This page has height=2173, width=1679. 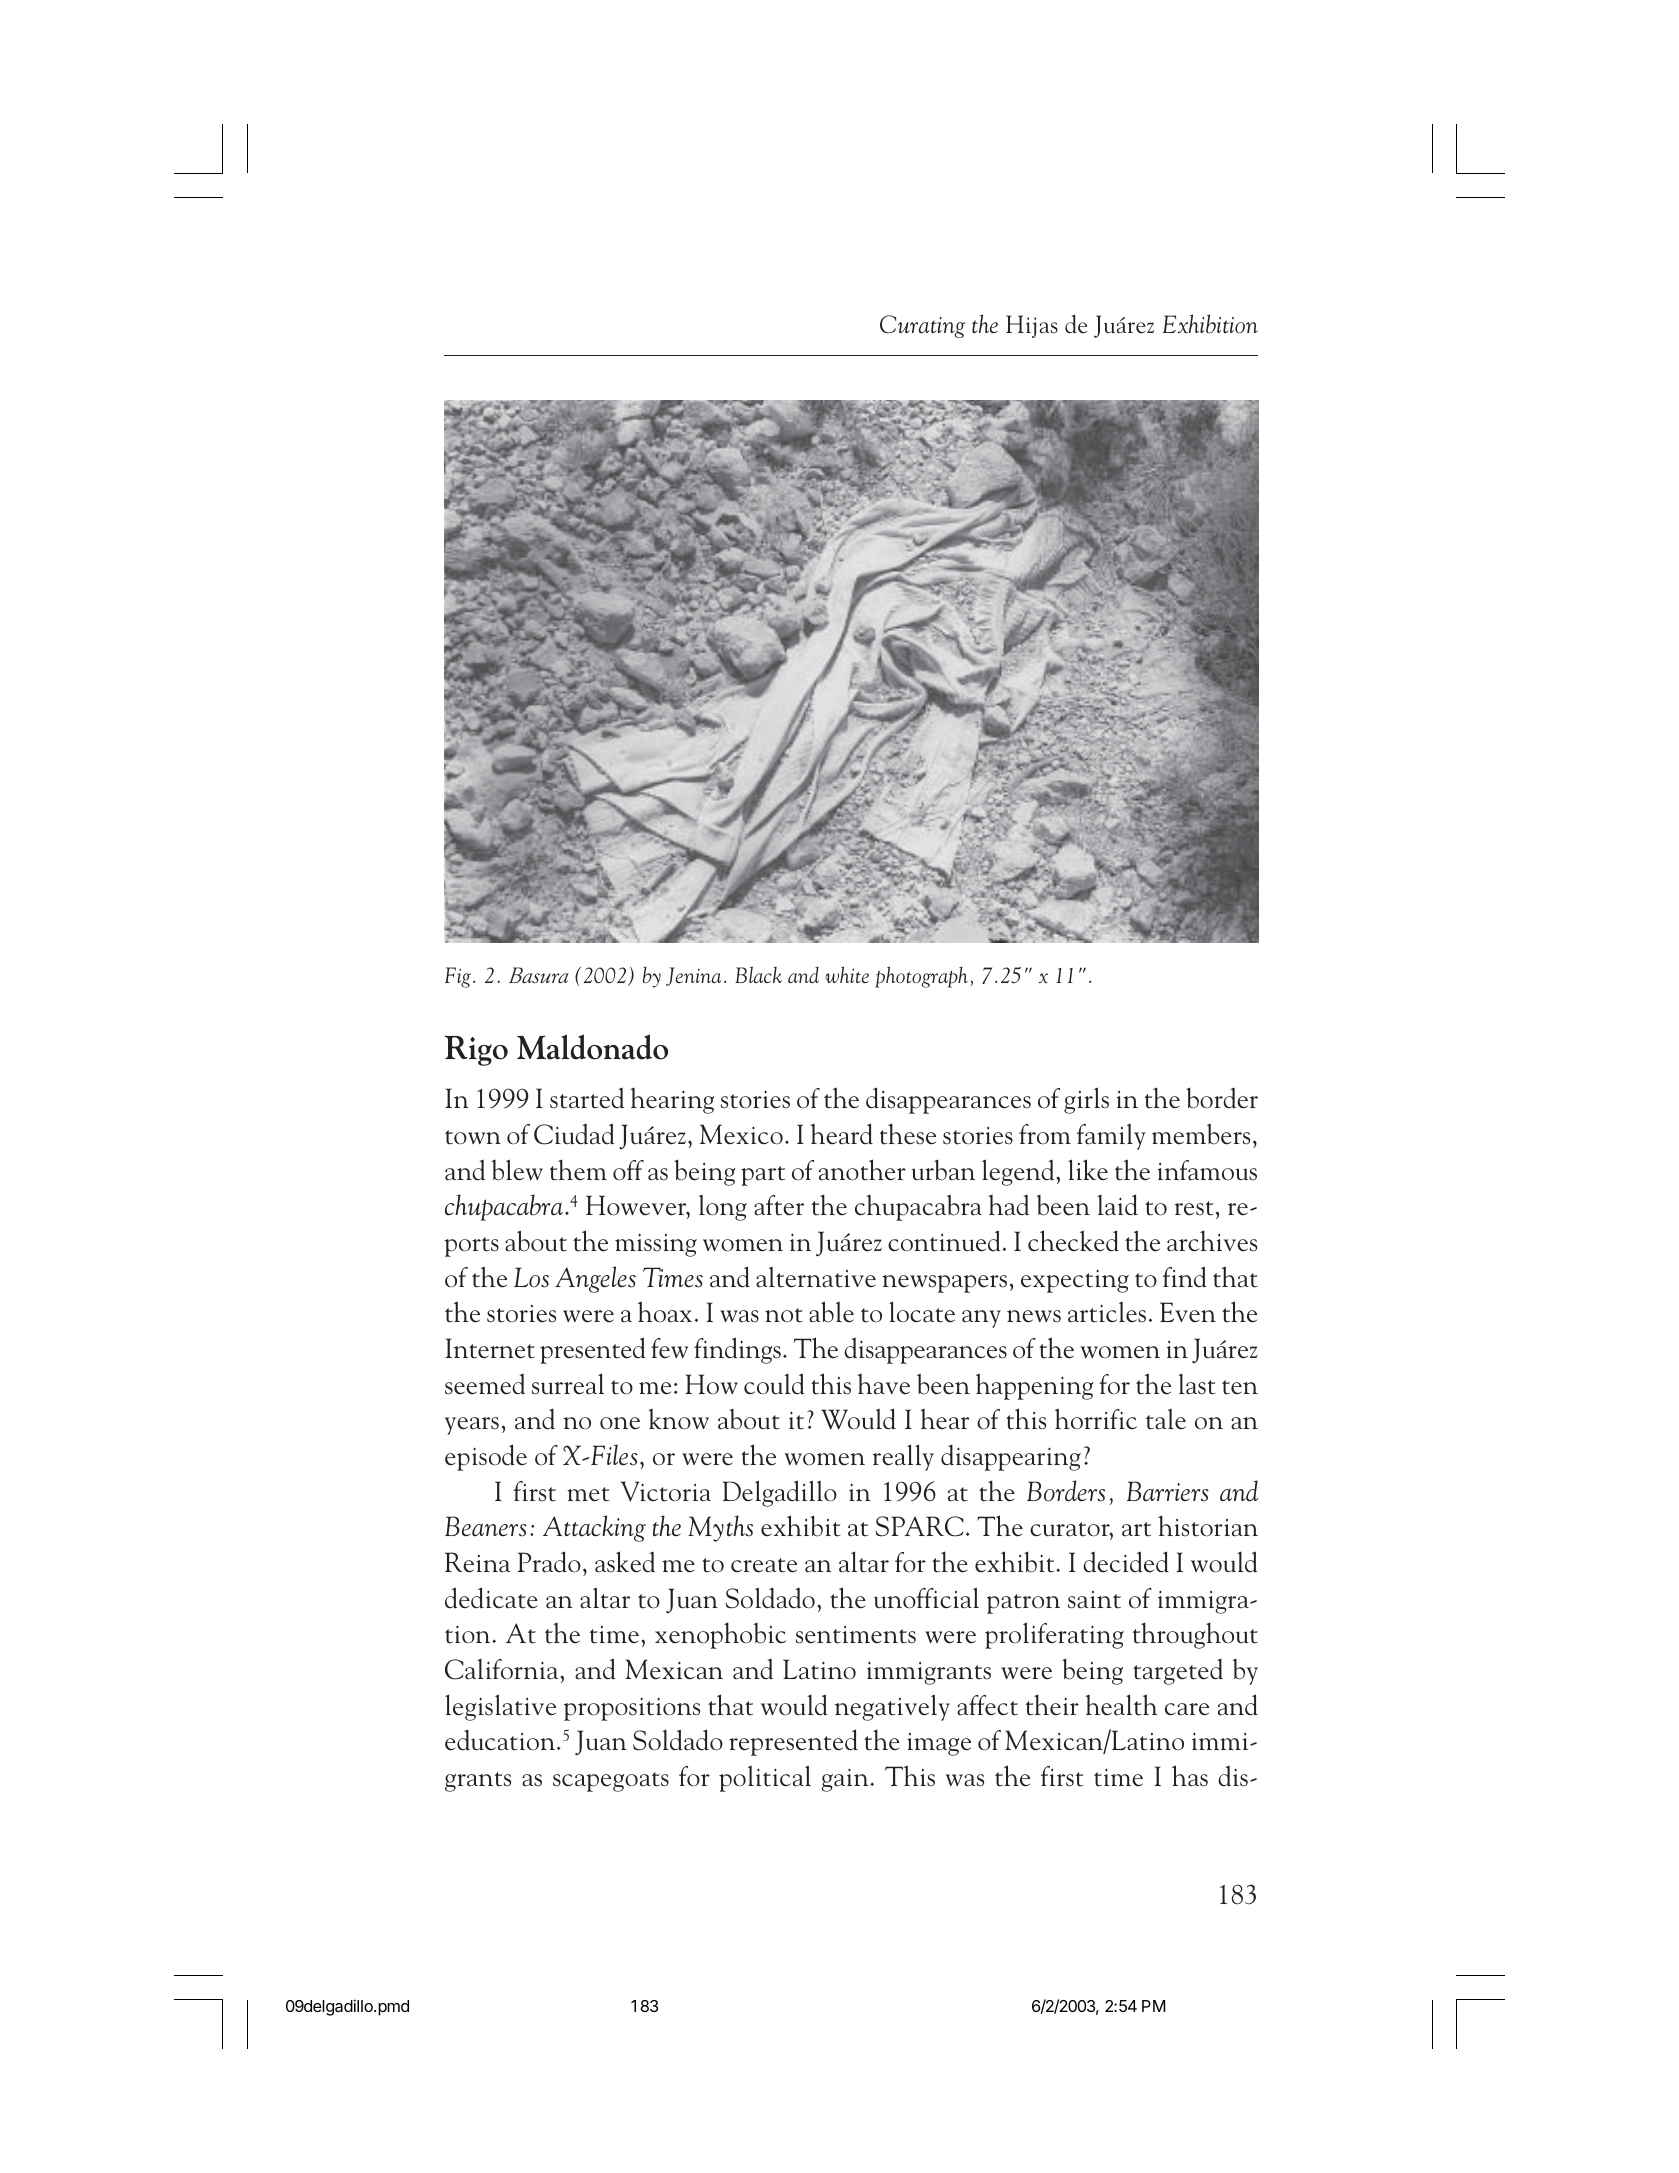 What do you see at coordinates (758, 974) in the page?
I see `Black` at bounding box center [758, 974].
